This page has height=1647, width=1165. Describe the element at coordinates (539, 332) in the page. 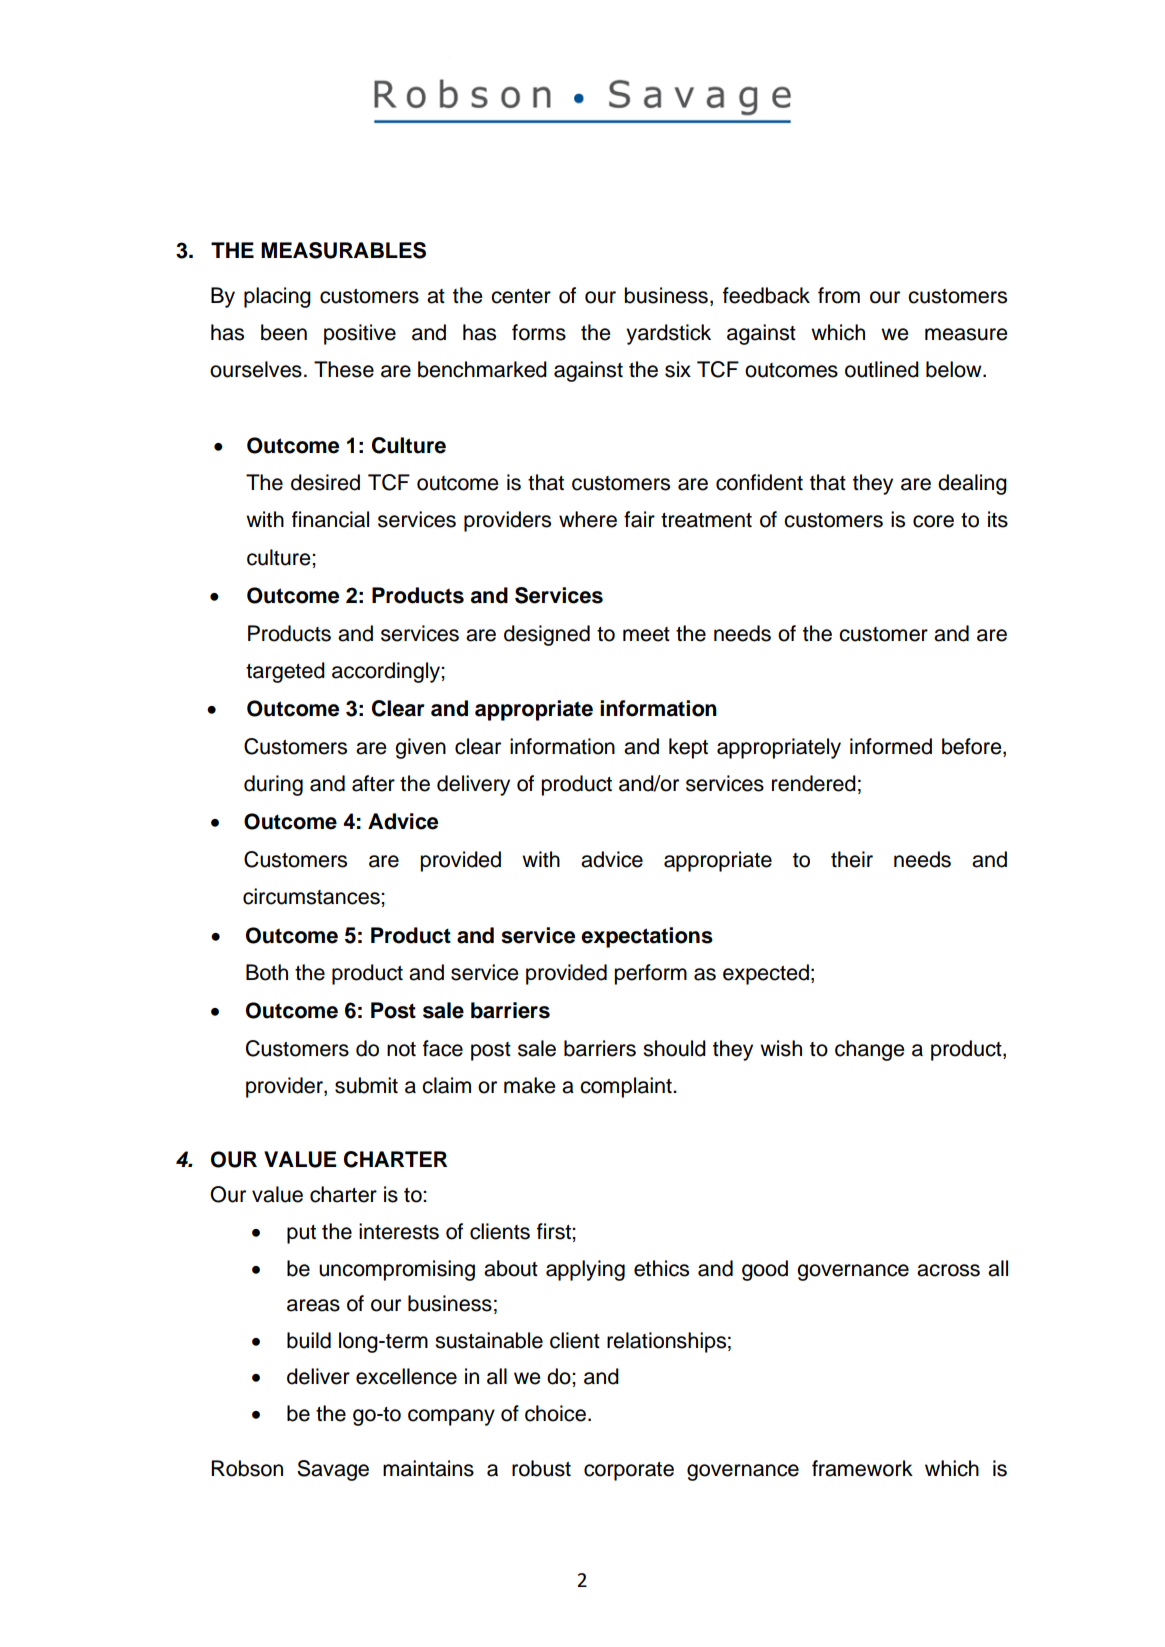

I see `forms` at that location.
